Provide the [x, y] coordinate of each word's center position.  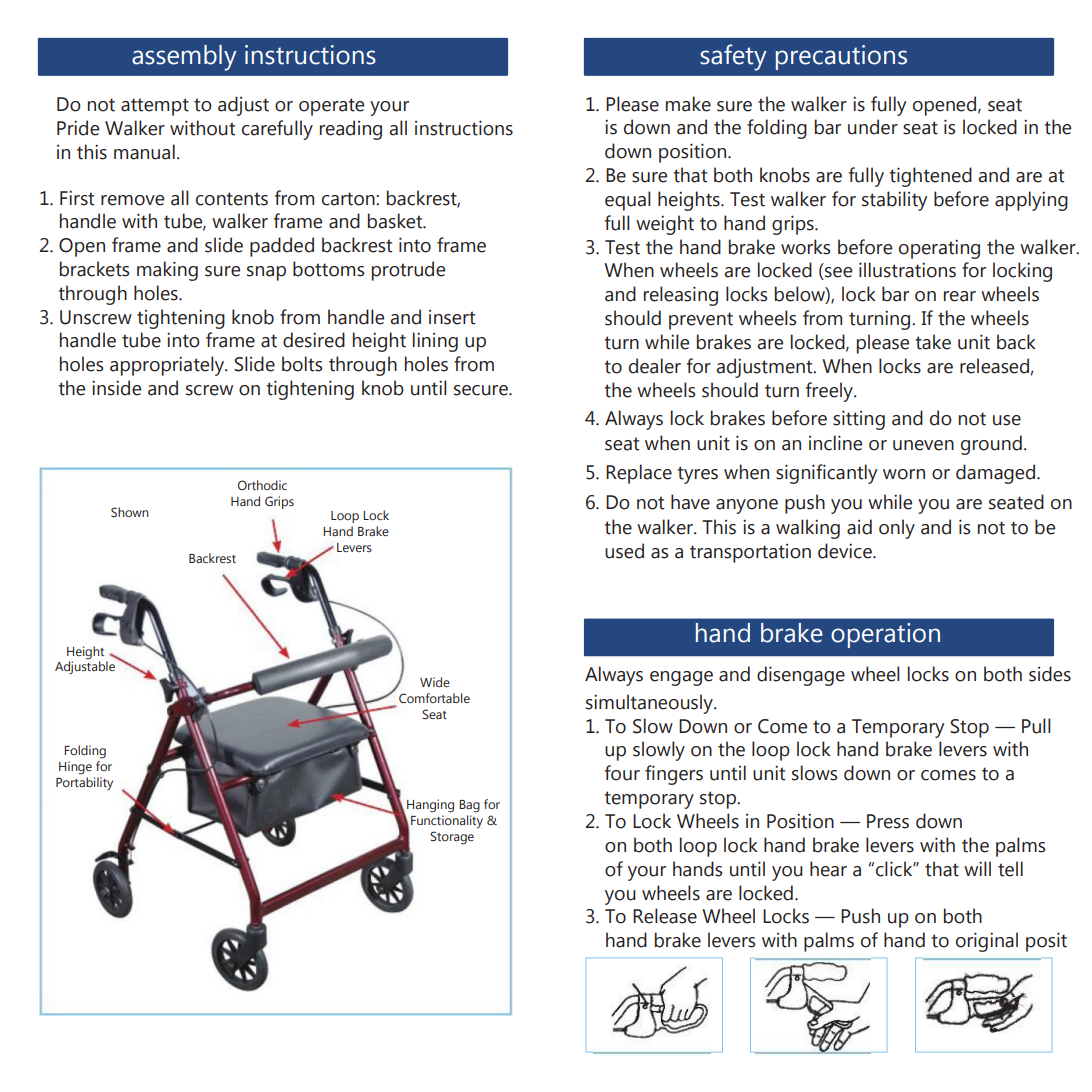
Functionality [447, 822]
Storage [452, 838]
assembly [184, 58]
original [987, 942]
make [688, 104]
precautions [841, 57]
